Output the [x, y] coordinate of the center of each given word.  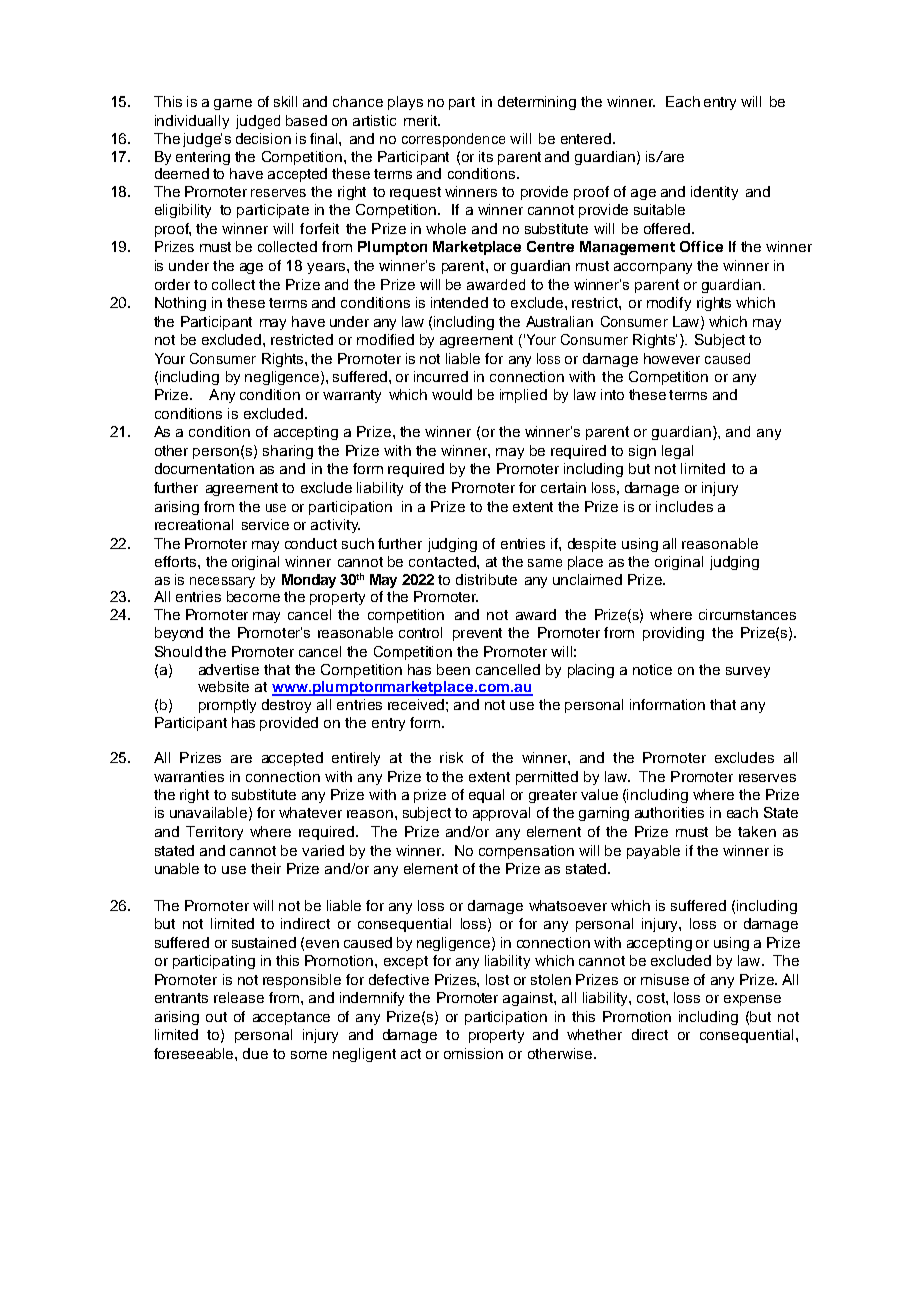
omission [473, 1053]
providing [673, 634]
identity [714, 193]
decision [263, 138]
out [216, 1017]
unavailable [208, 812]
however [672, 358]
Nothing [180, 304]
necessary [222, 582]
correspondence [453, 140]
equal [486, 796]
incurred [441, 376]
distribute [486, 579]
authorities [669, 812]
